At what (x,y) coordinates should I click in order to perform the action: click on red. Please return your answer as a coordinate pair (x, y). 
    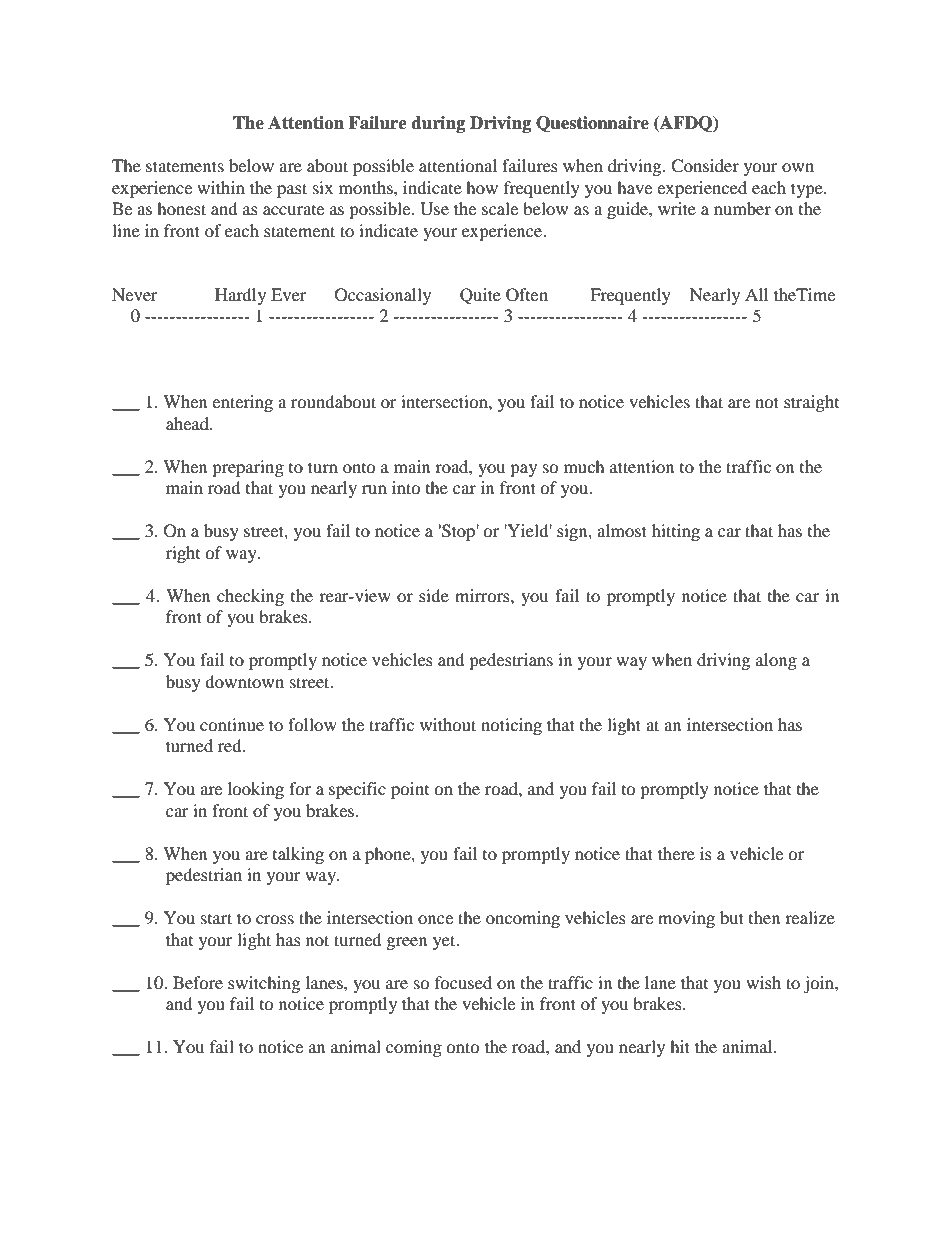
    Looking at the image, I should click on (231, 745).
